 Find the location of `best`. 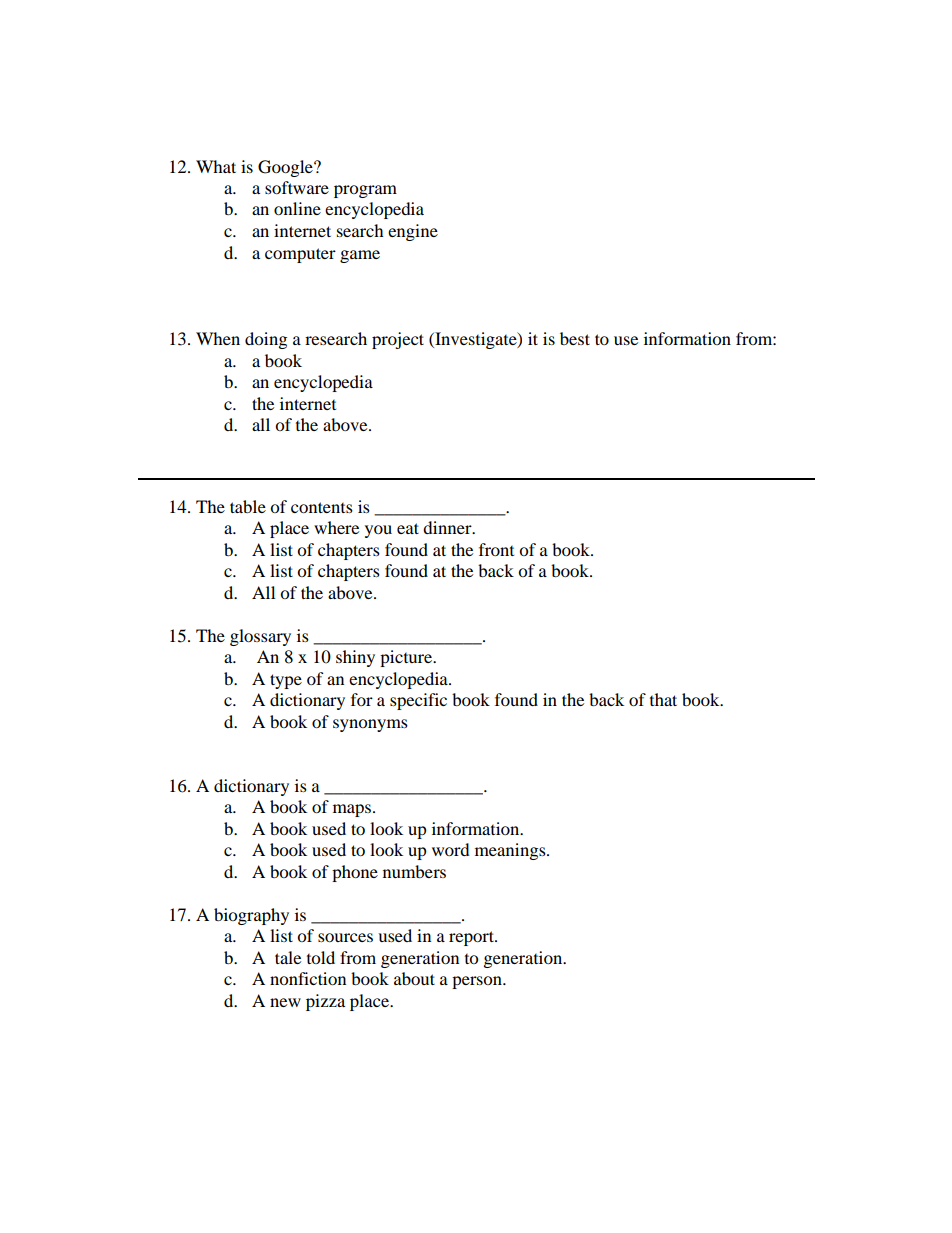

best is located at coordinates (575, 338).
